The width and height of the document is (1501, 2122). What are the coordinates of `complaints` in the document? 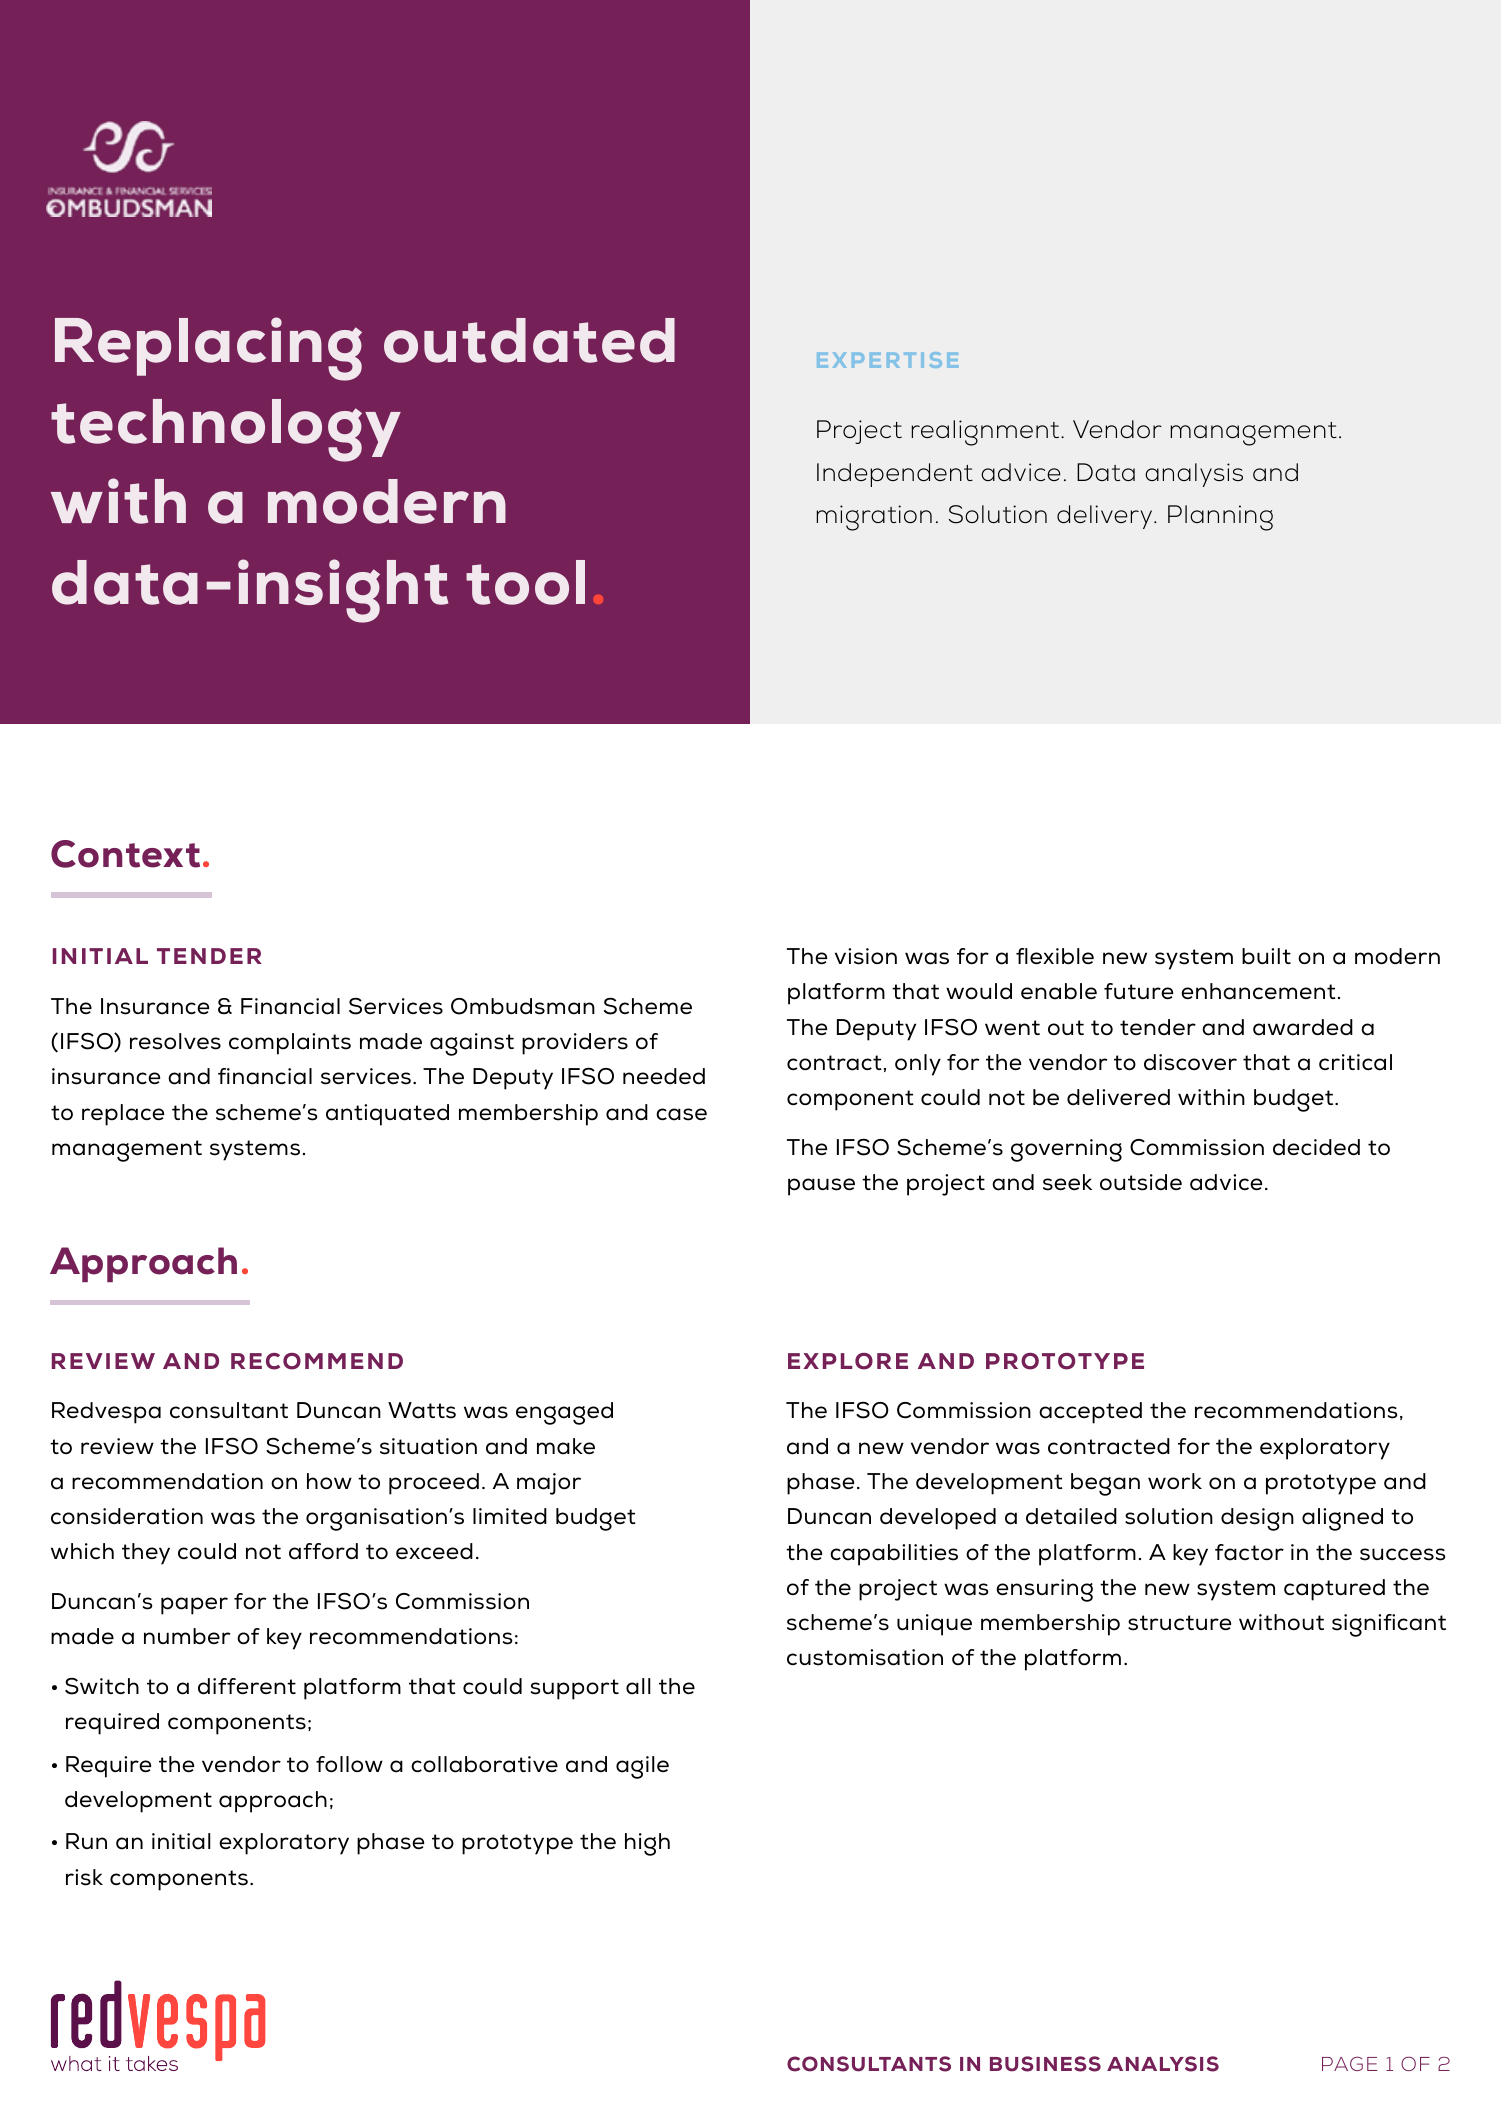 It's located at (290, 1044).
